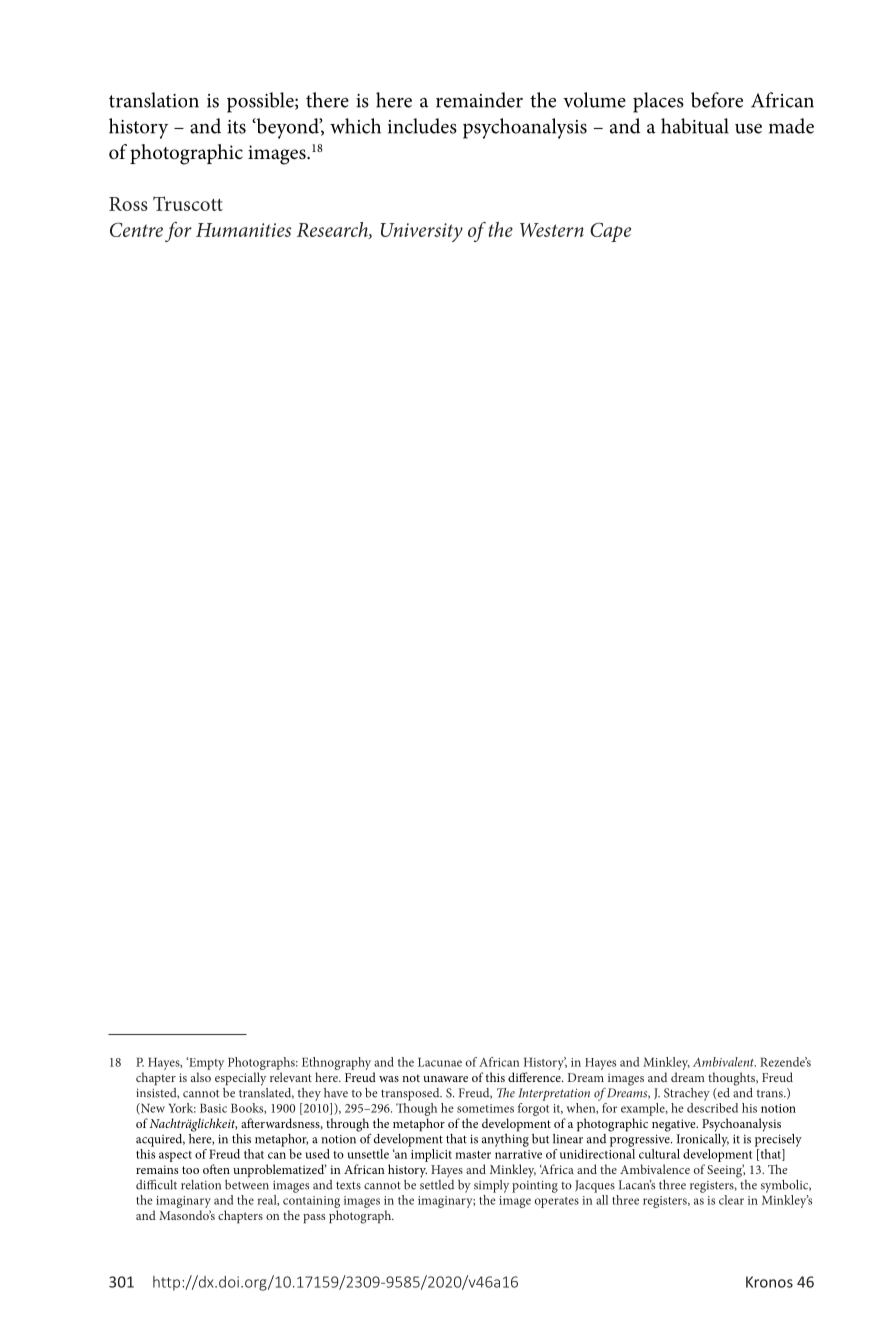 The width and height of the screenshot is (896, 1331). What do you see at coordinates (422, 232) in the screenshot?
I see `University` at bounding box center [422, 232].
